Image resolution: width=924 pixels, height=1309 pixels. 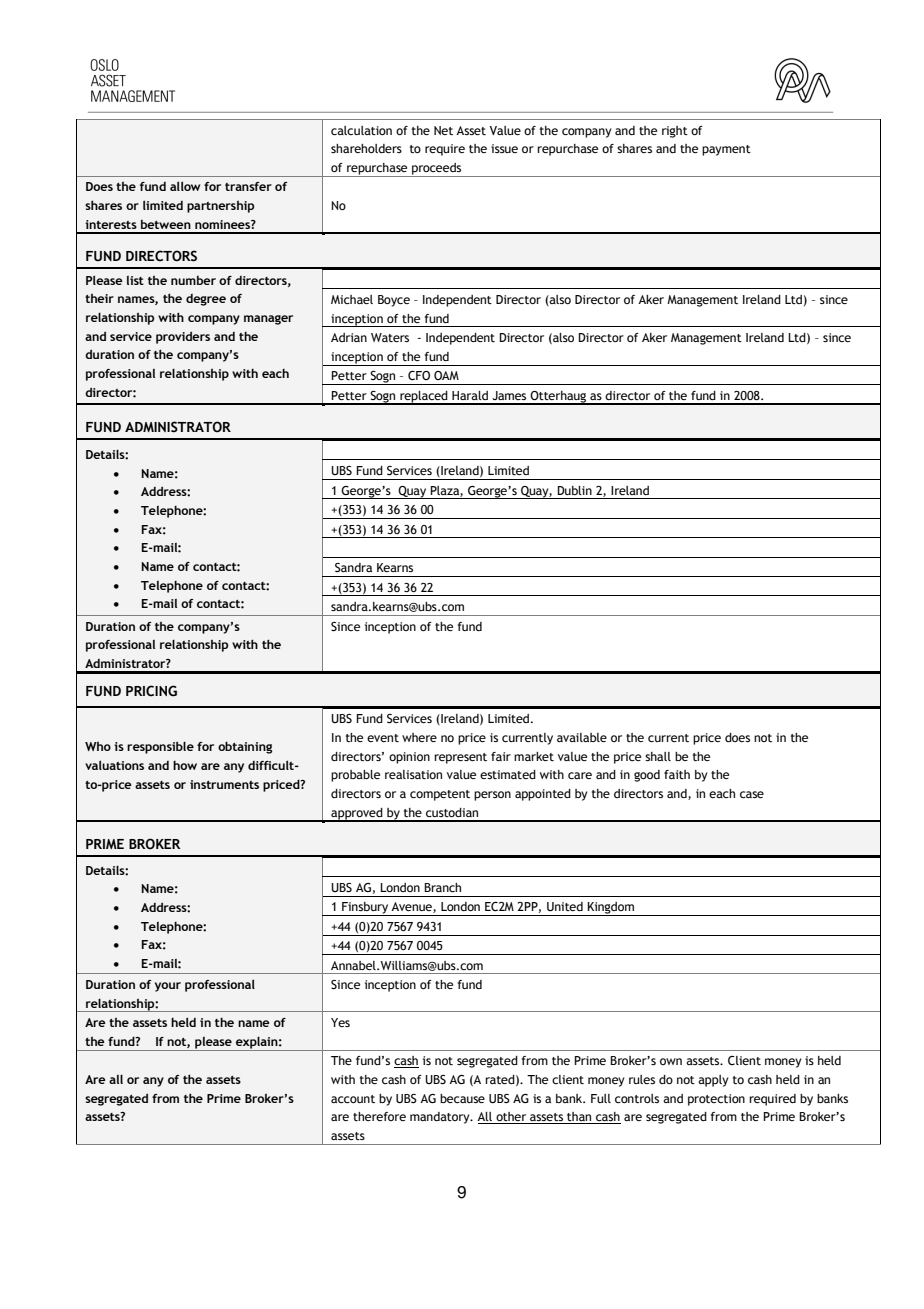 I want to click on proceeds, so click(x=437, y=170).
